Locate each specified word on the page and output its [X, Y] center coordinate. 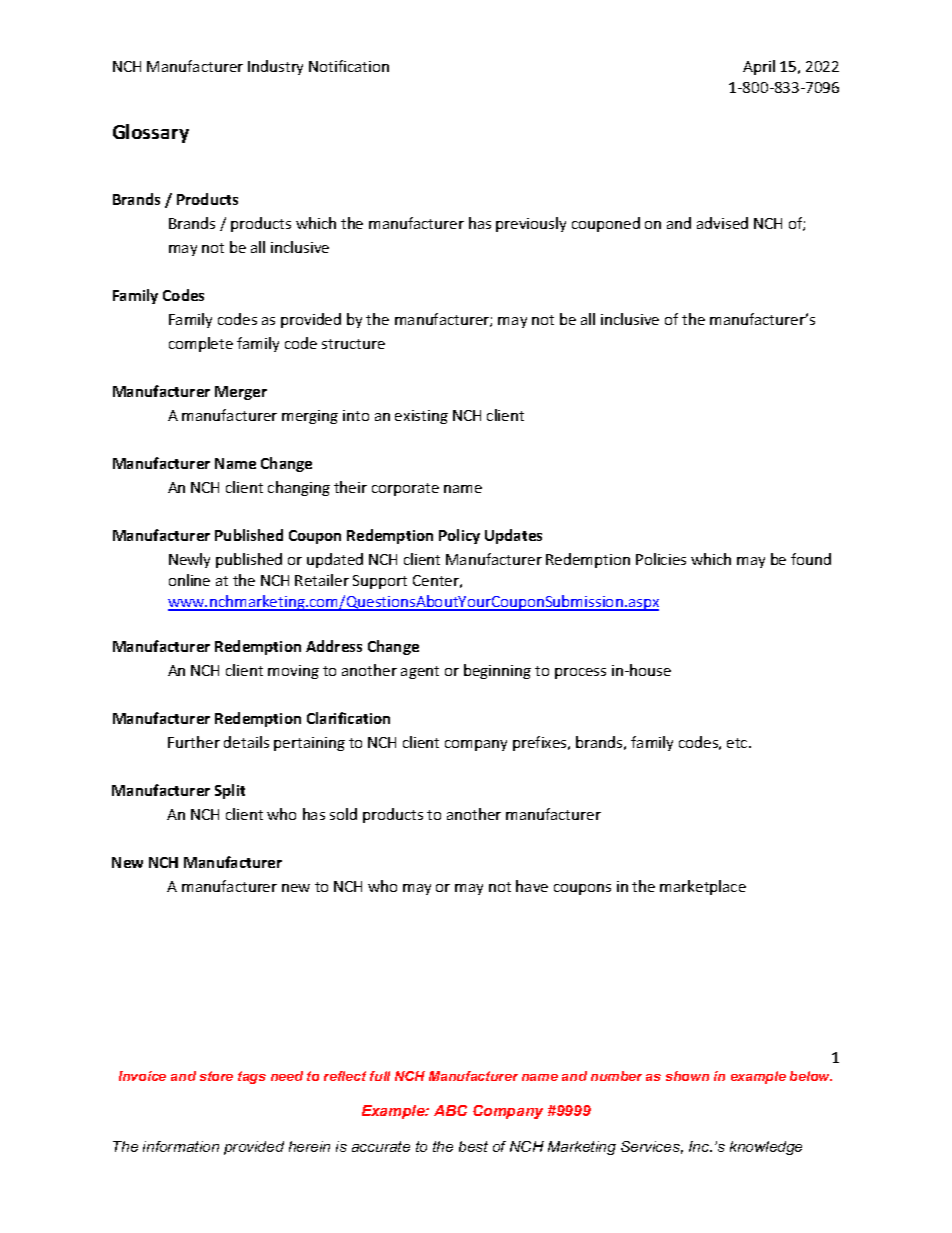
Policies [661, 559]
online [189, 580]
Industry [275, 67]
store [216, 1076]
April [759, 67]
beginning [497, 671]
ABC [450, 1110]
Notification [349, 66]
